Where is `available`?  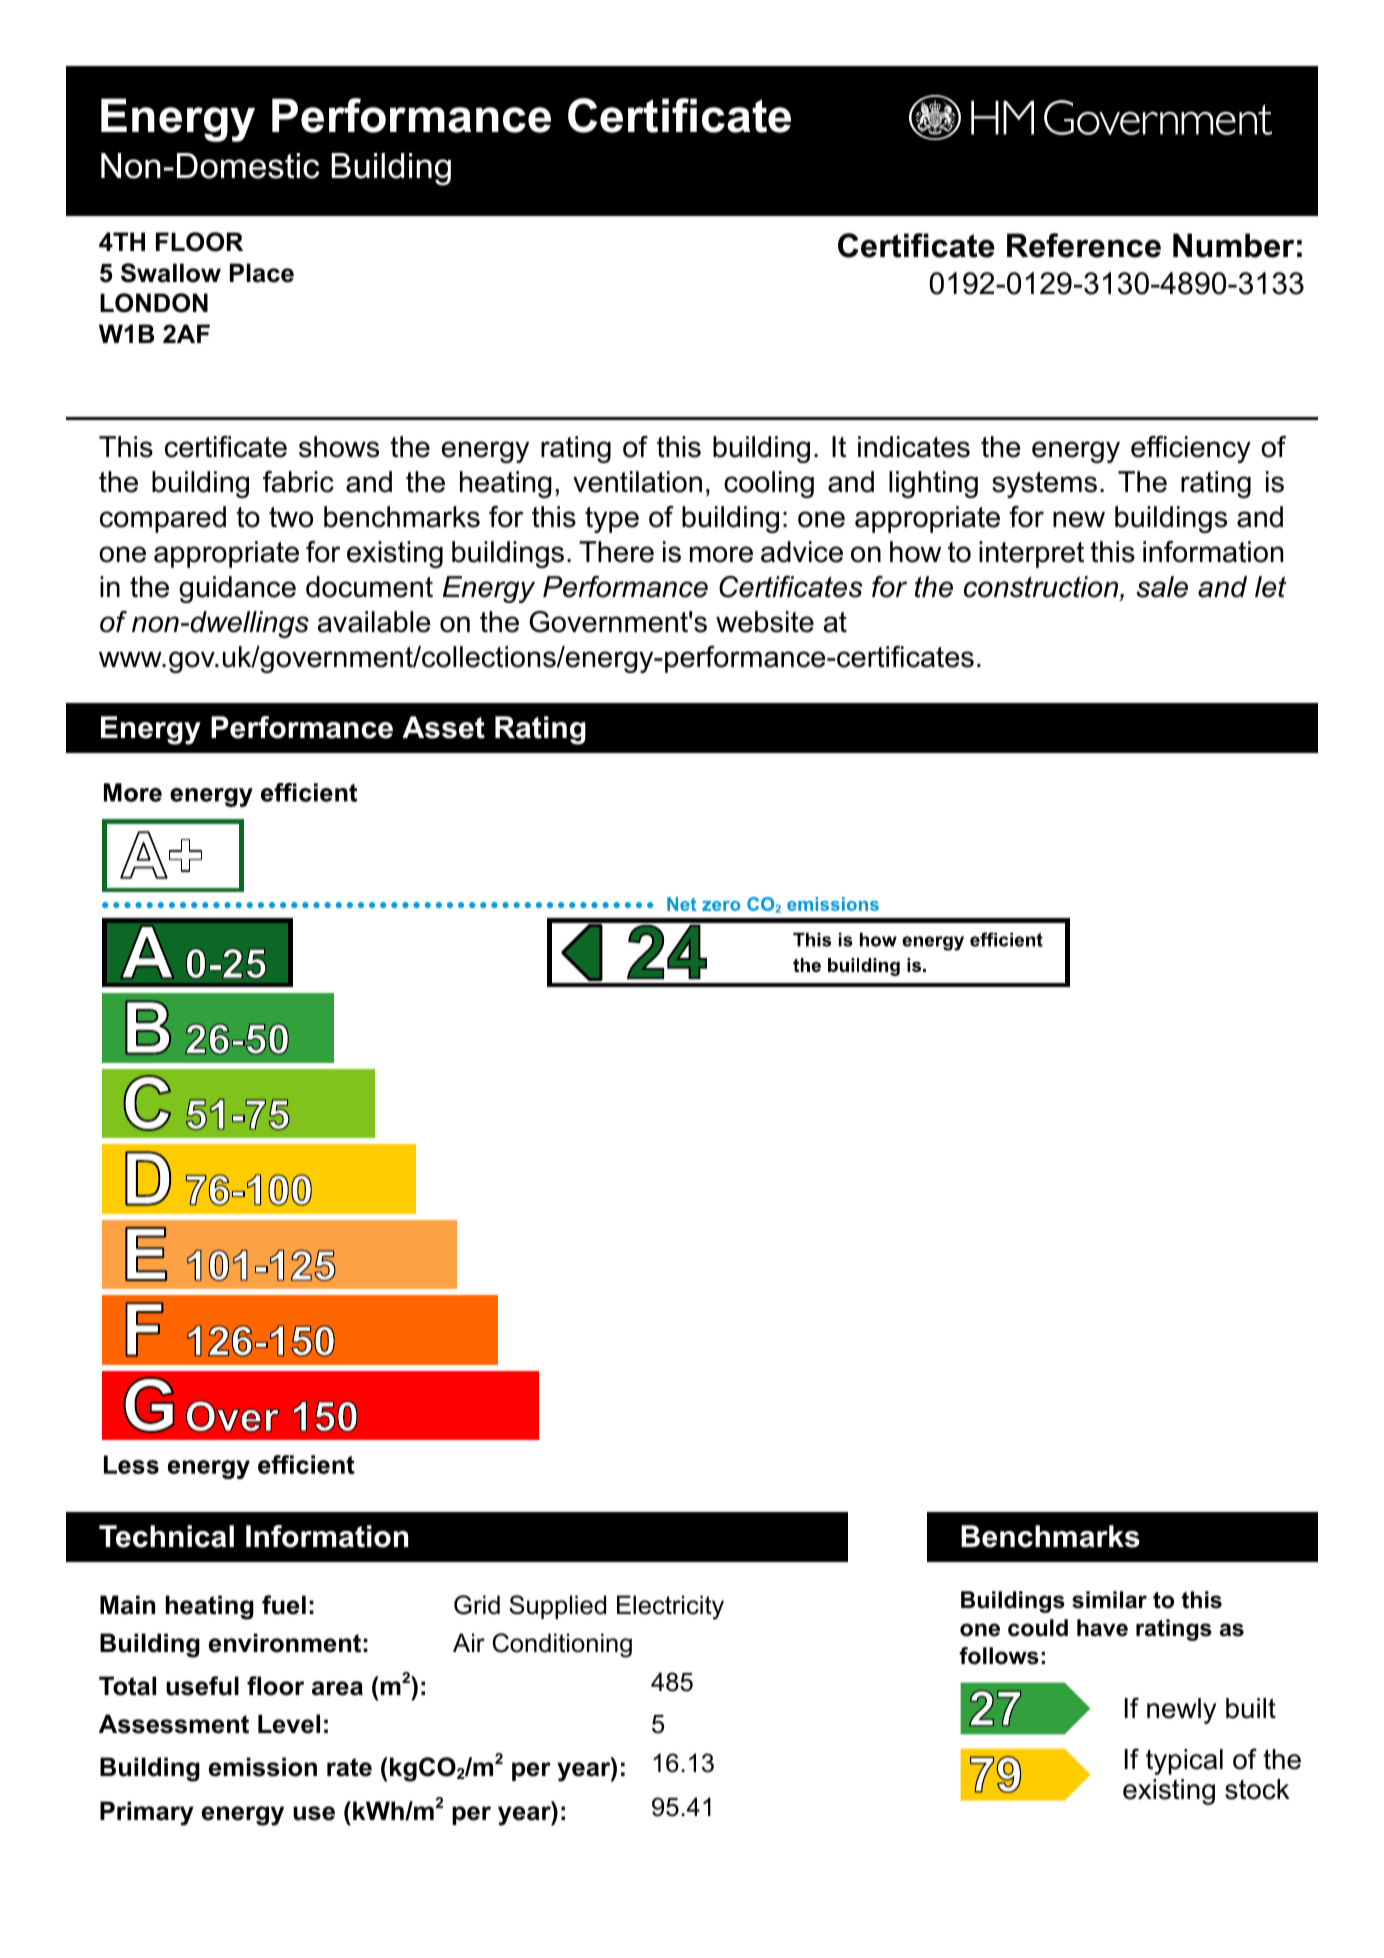 available is located at coordinates (374, 622).
